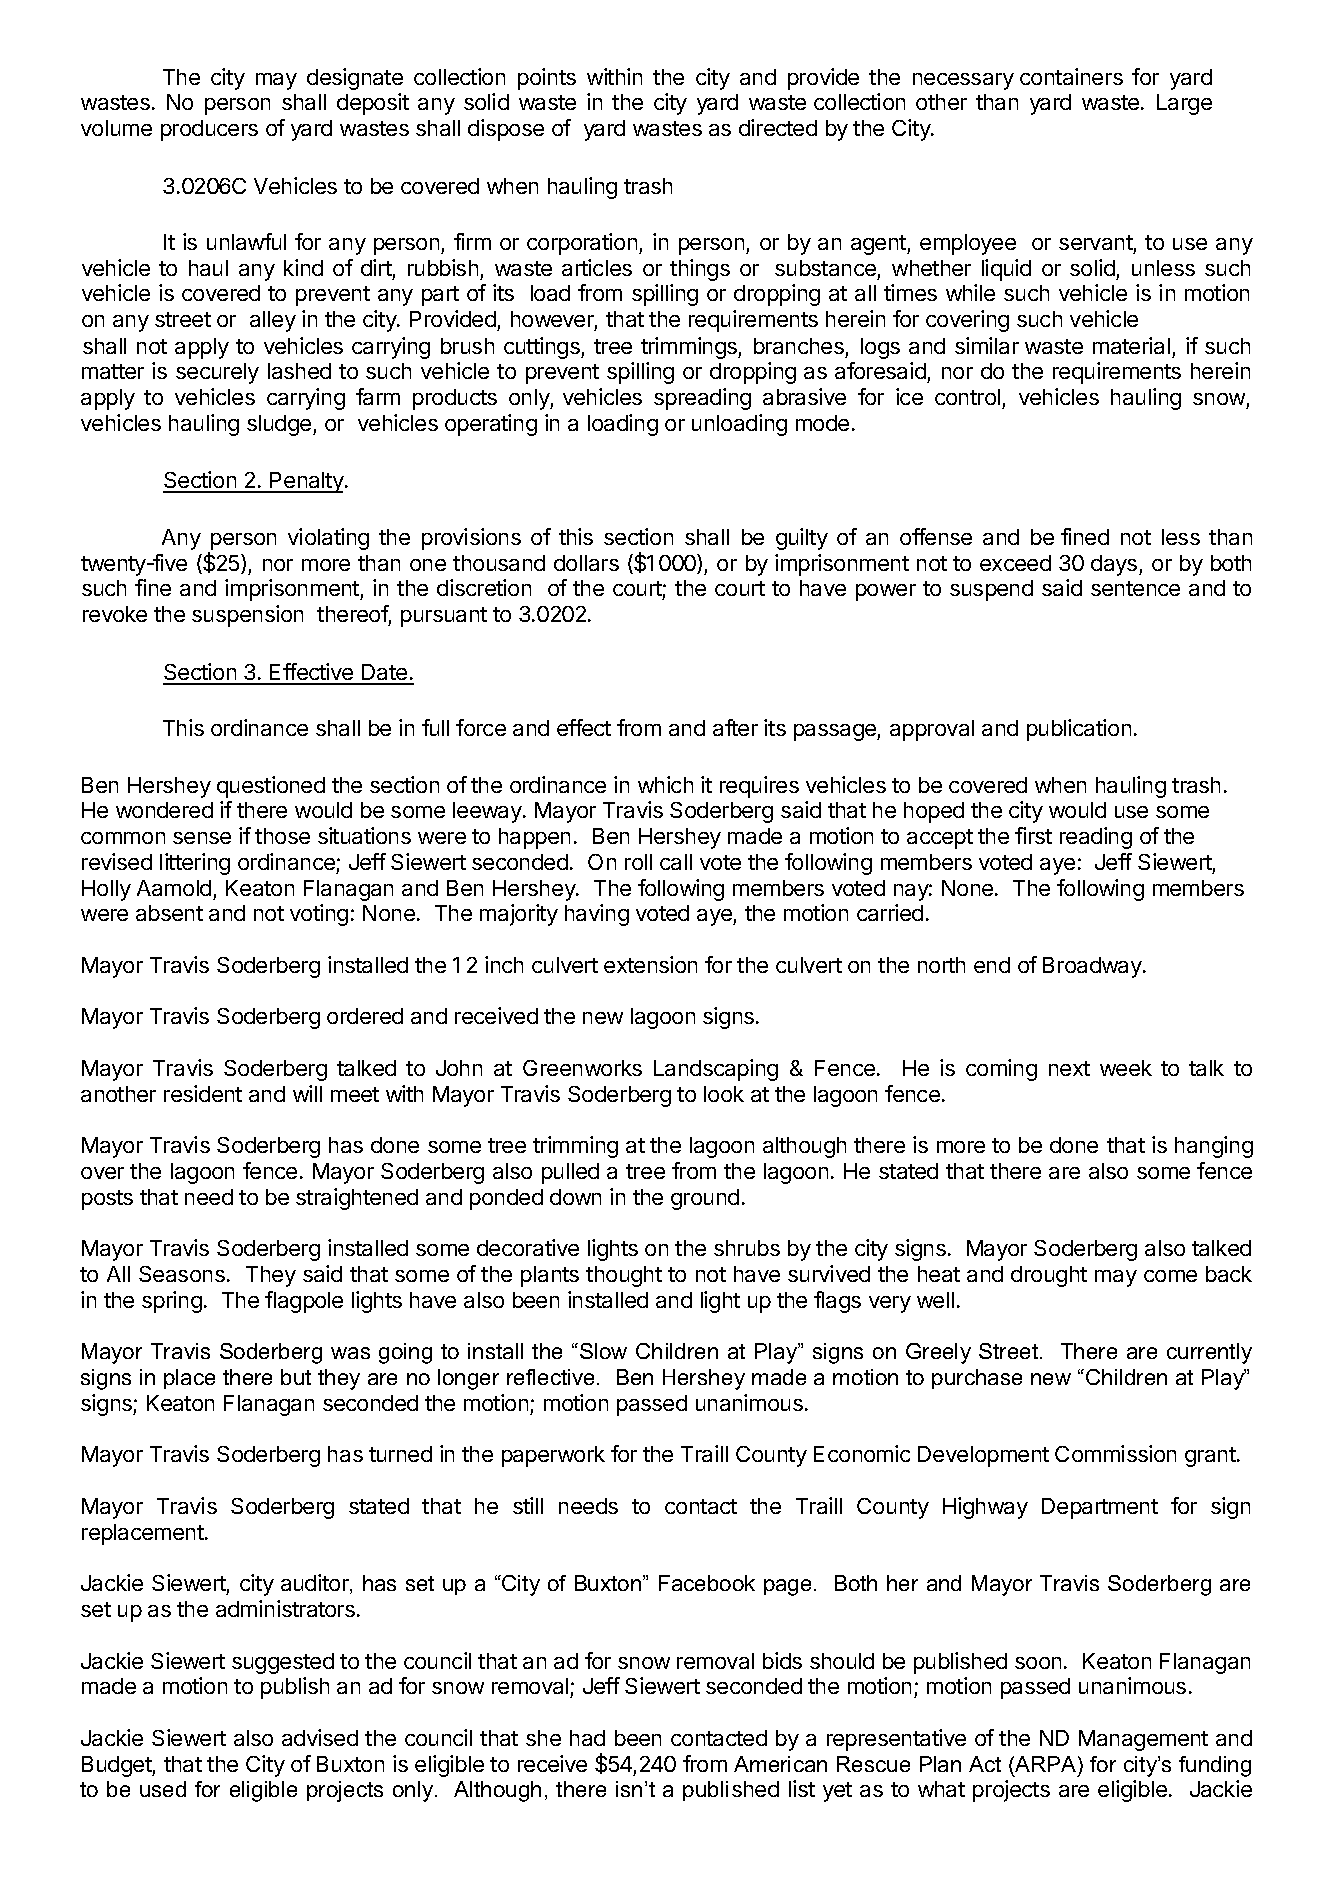  I want to click on drought, so click(1049, 1276).
